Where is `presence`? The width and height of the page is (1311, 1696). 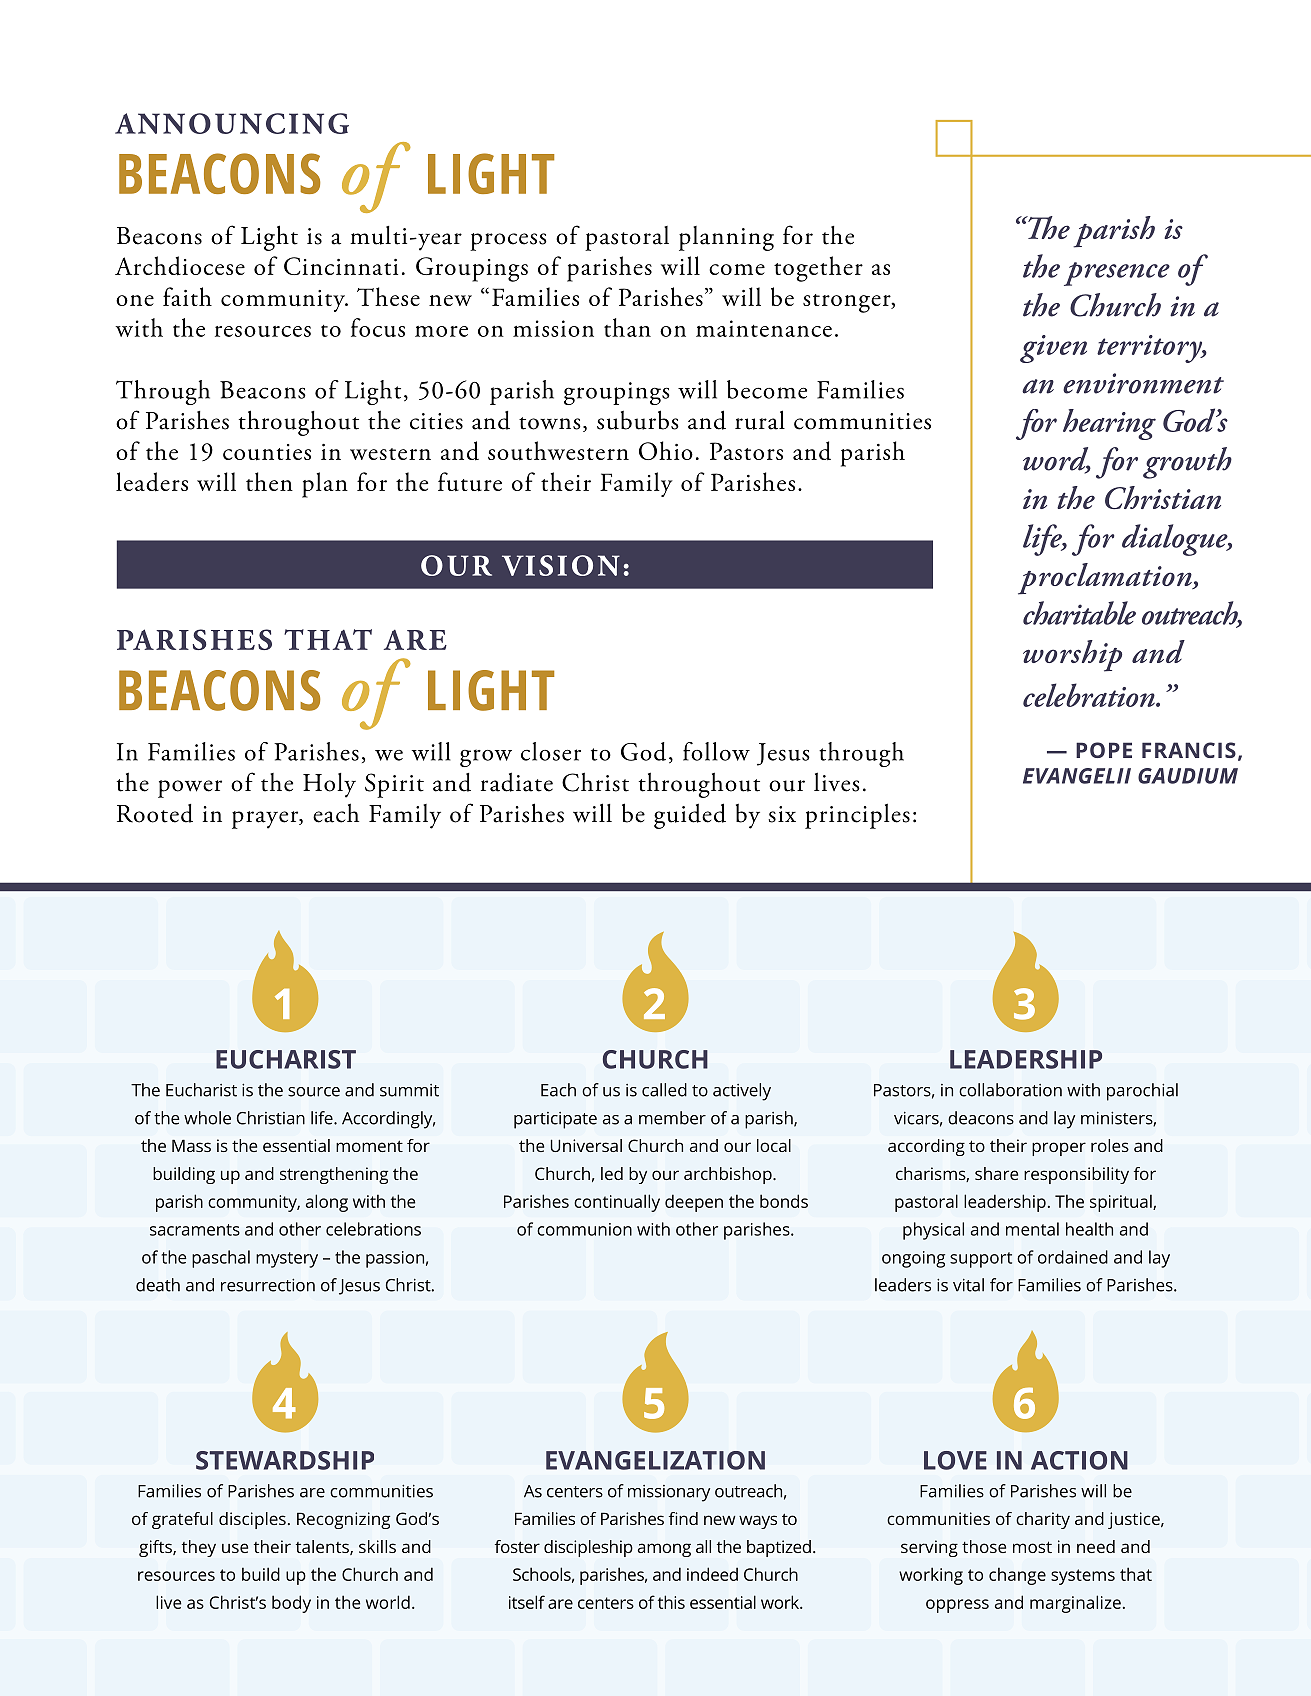
presence is located at coordinates (1117, 274).
